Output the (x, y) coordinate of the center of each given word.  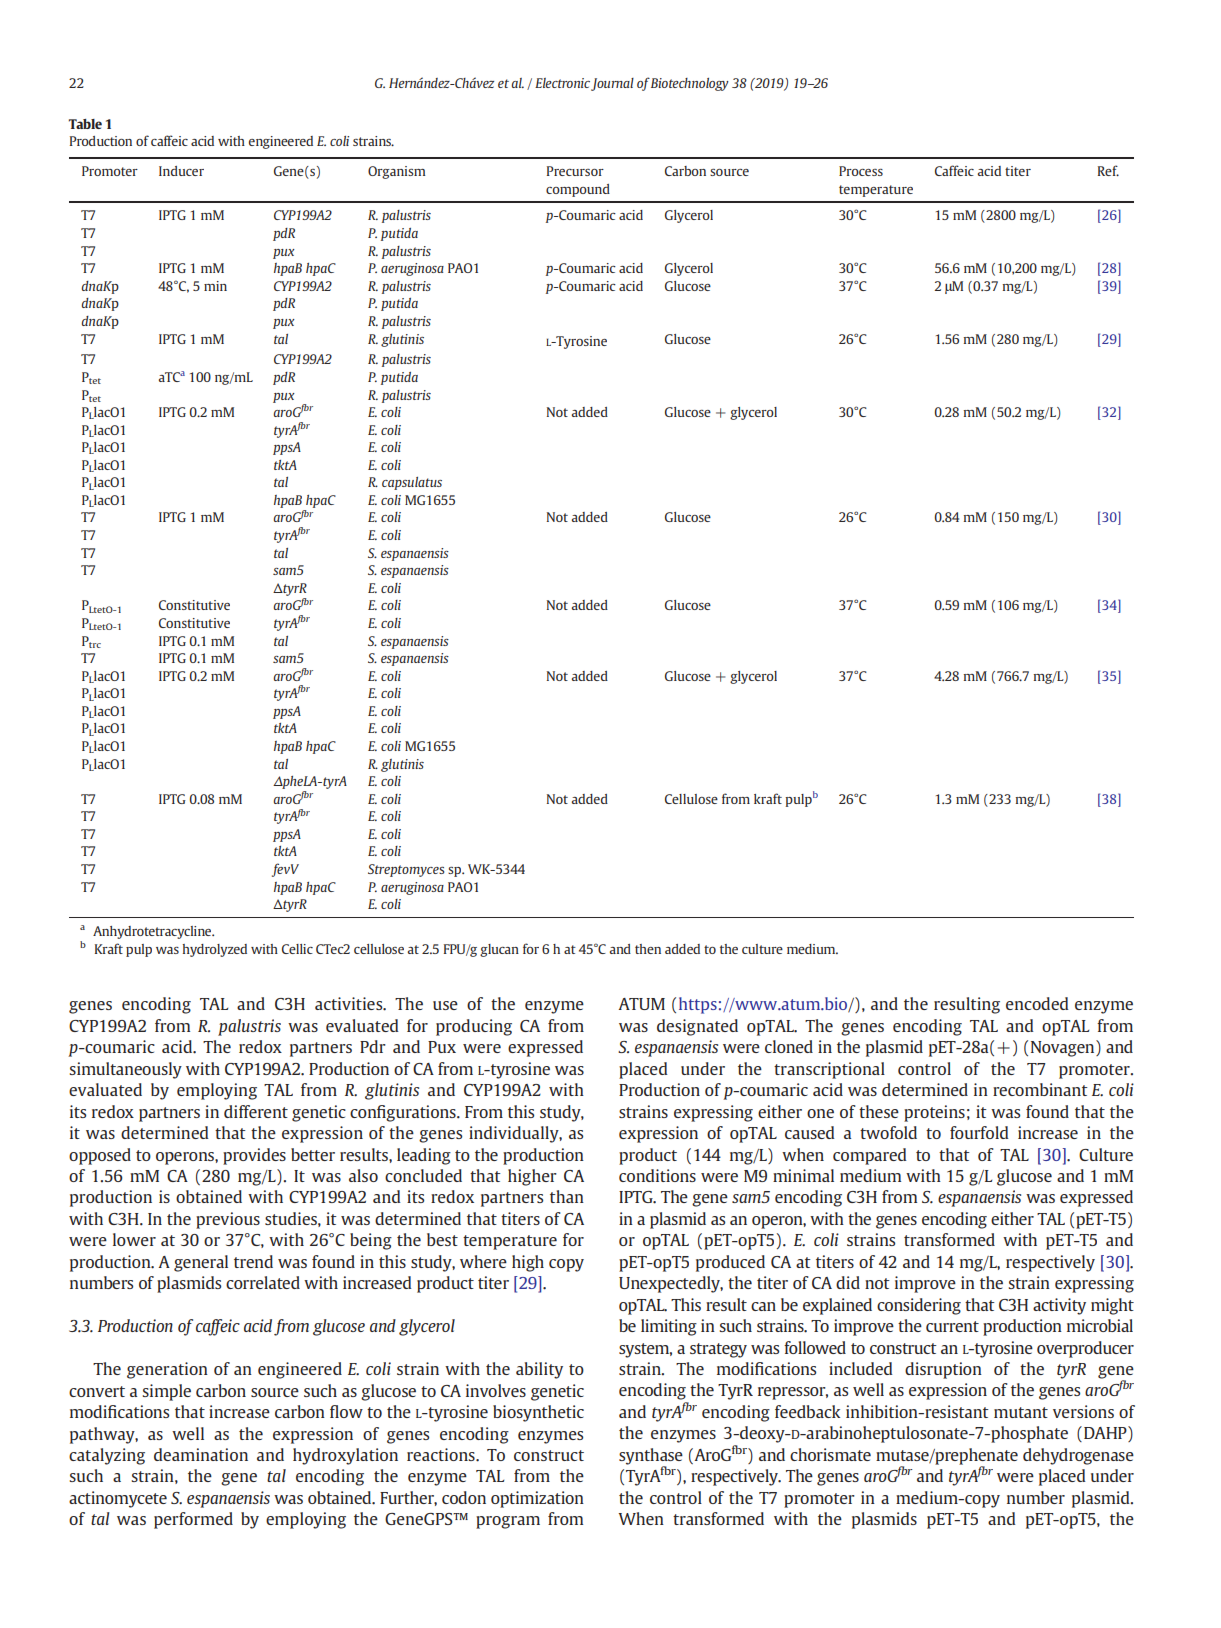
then (648, 949)
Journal (612, 84)
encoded (1037, 1003)
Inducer (181, 171)
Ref (1108, 170)
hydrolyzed (215, 950)
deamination (201, 1454)
